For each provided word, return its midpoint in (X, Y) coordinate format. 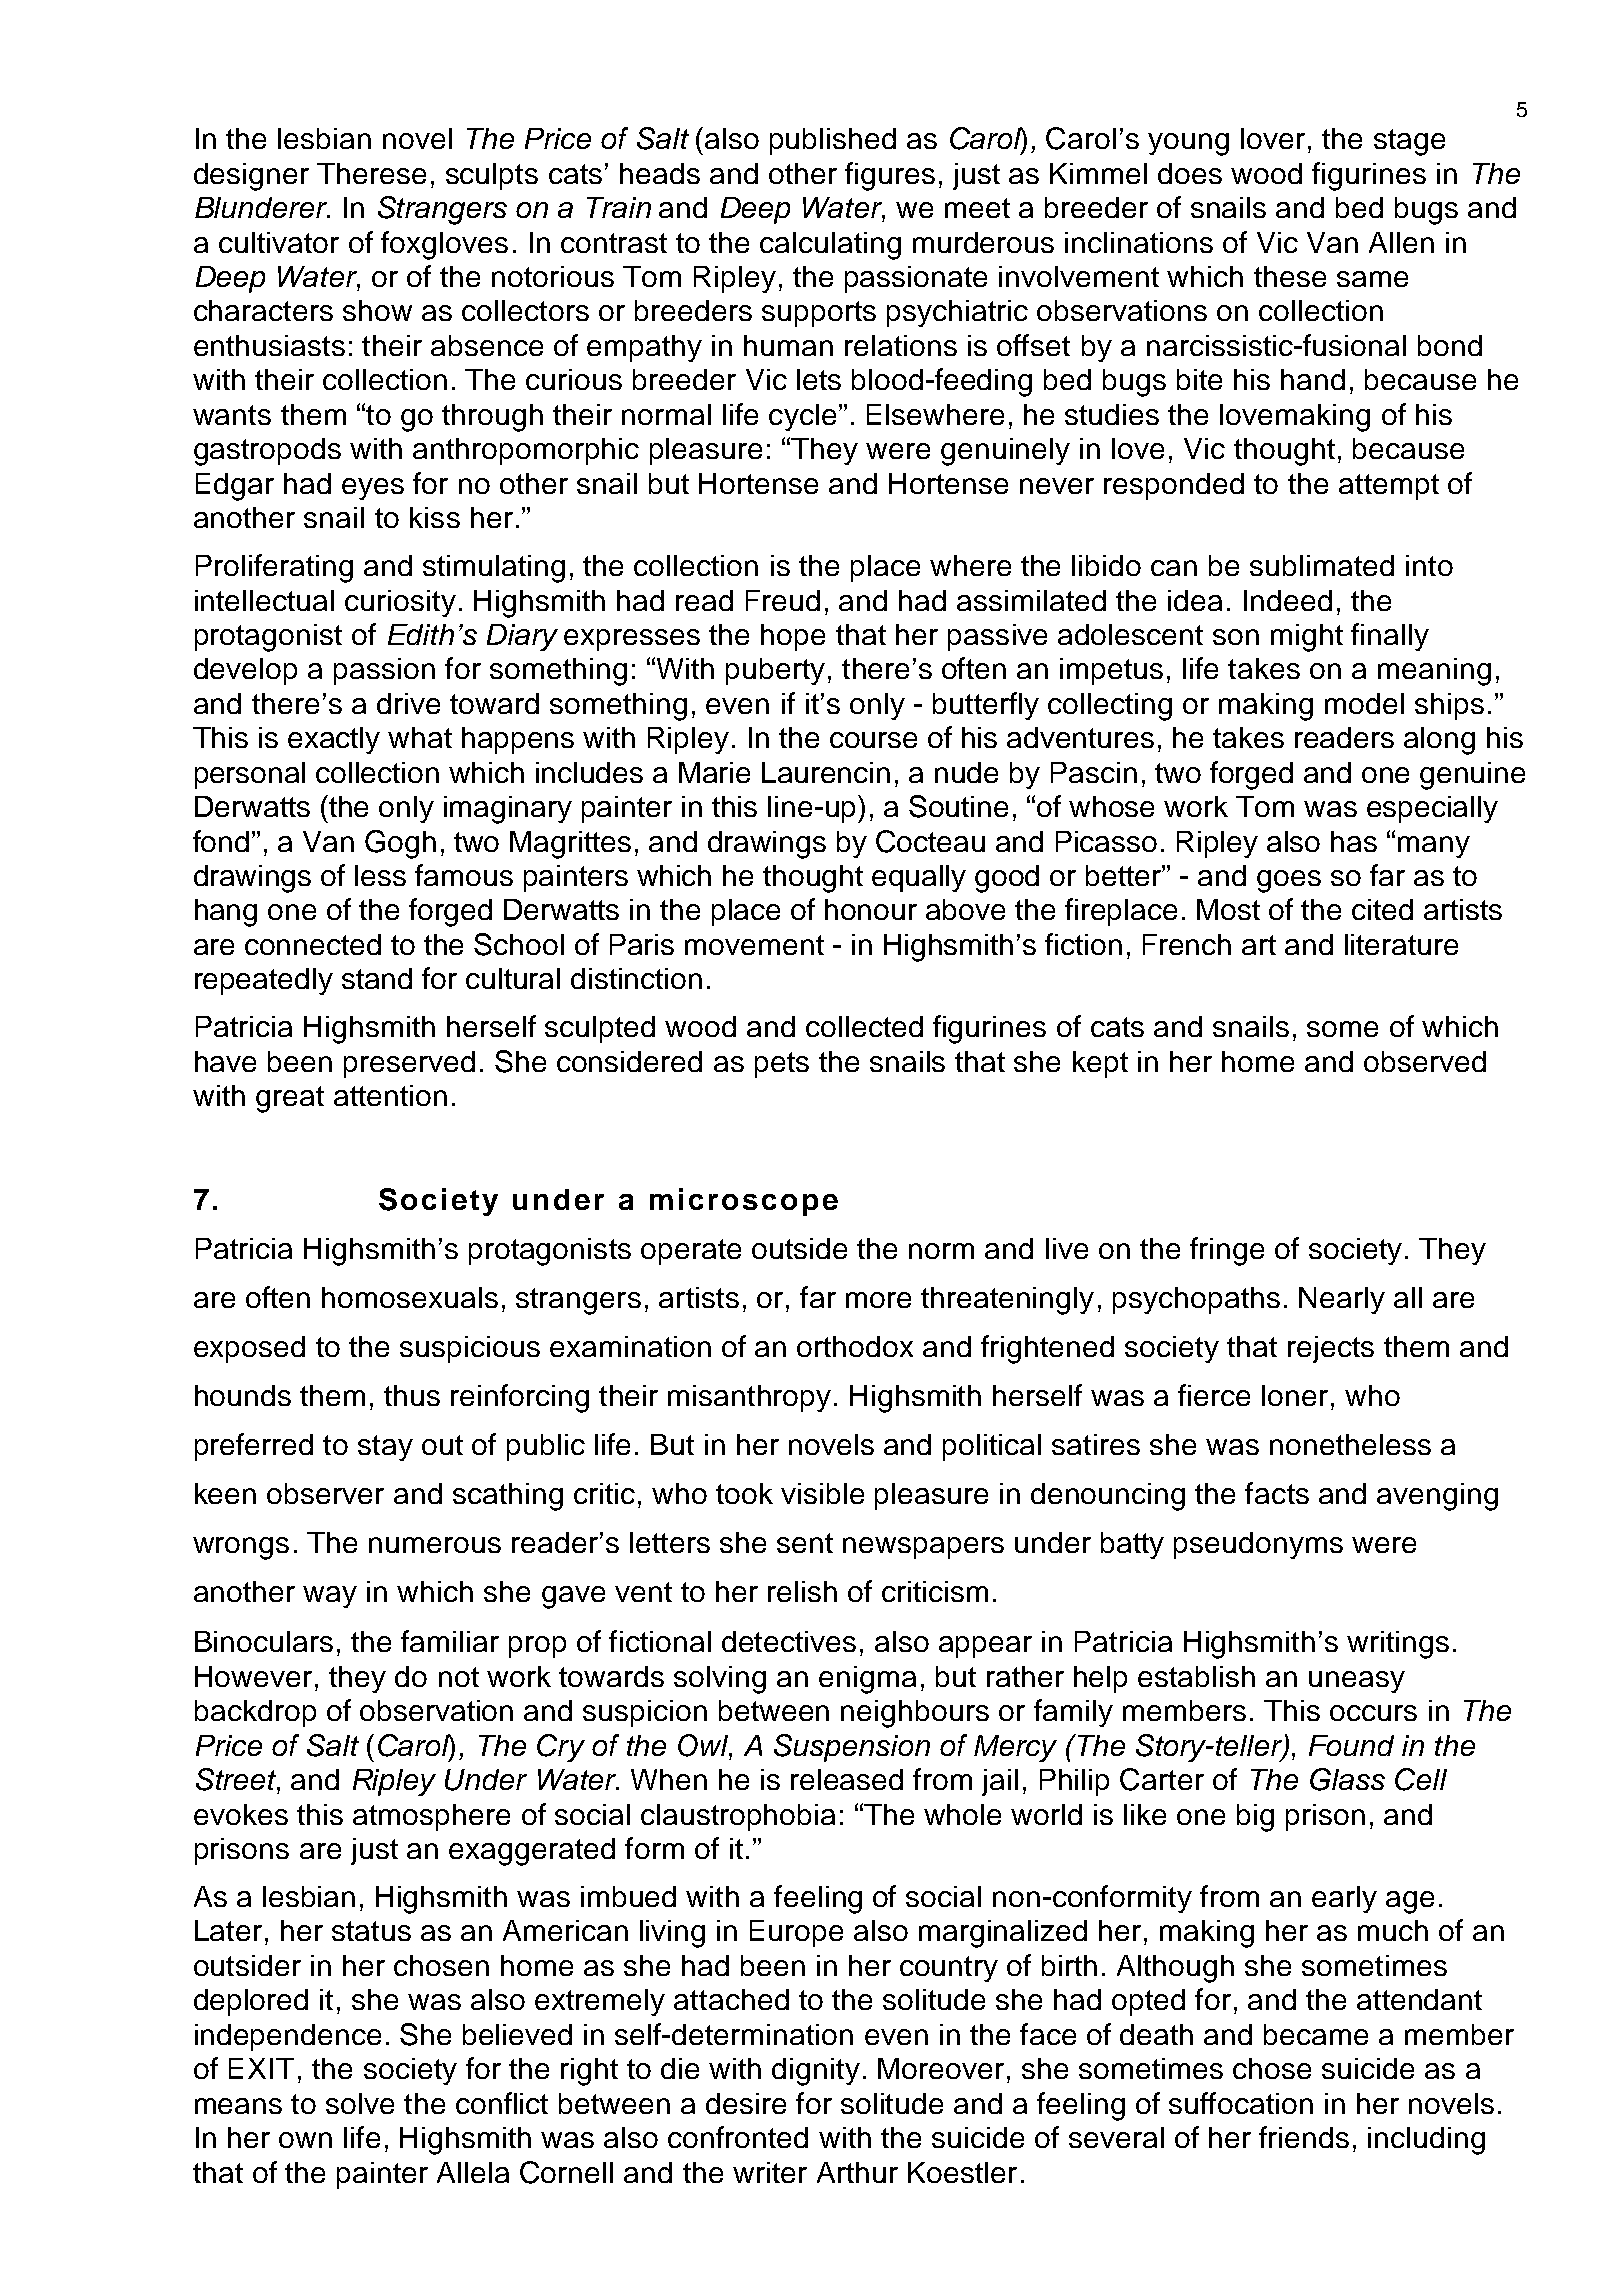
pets (782, 1065)
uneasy (1357, 1682)
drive (408, 703)
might (1307, 638)
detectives (789, 1641)
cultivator (279, 242)
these (1290, 276)
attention (390, 1095)
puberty (775, 671)
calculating (830, 246)
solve (360, 2103)
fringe (1227, 1251)
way (330, 1597)
